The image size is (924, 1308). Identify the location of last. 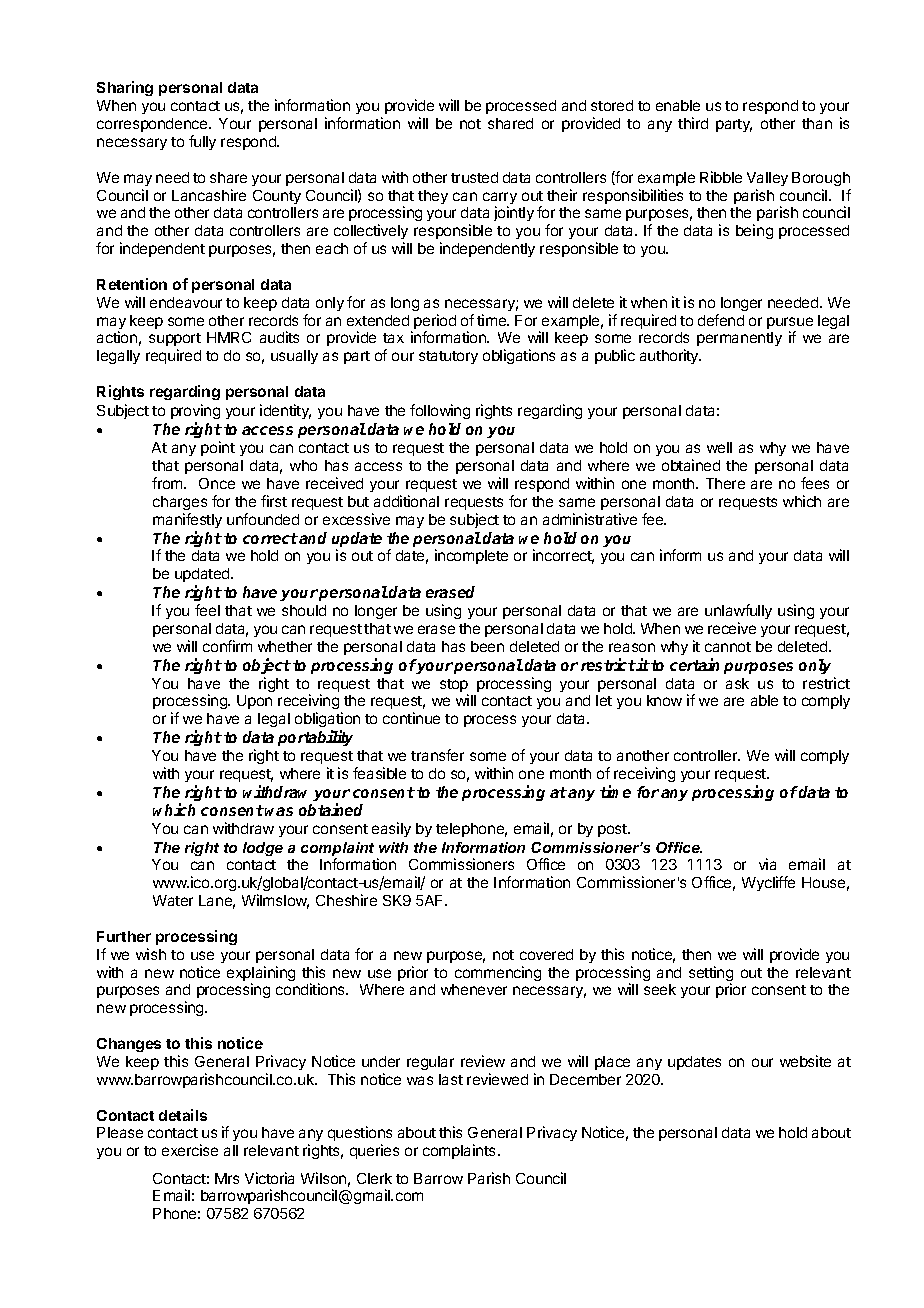
(451, 1079).
